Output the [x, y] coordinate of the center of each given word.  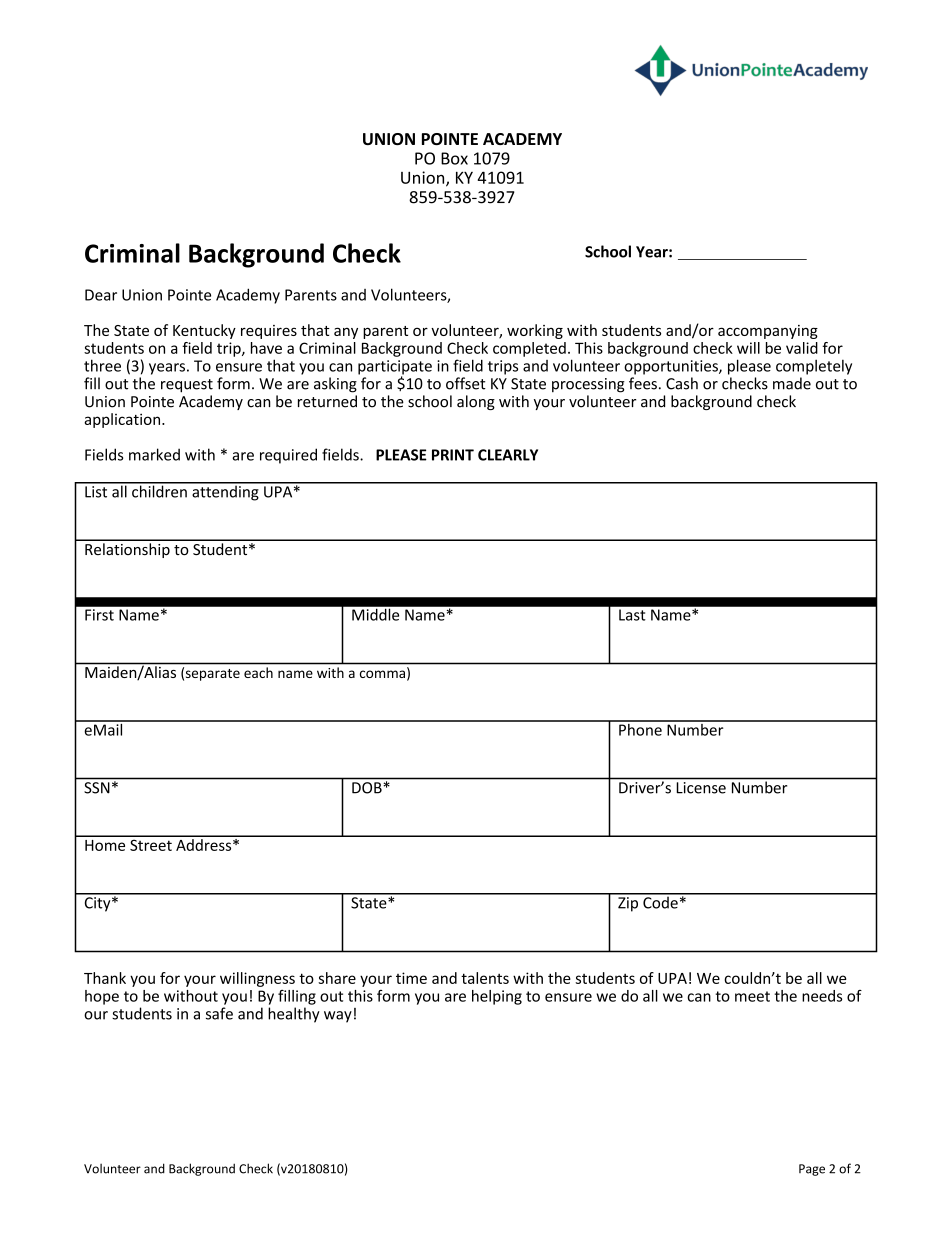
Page [812, 1170]
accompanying [768, 332]
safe [219, 1013]
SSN [97, 788]
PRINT [453, 455]
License [701, 788]
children [159, 490]
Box [454, 158]
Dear [101, 295]
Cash [682, 383]
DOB [367, 788]
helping [497, 997]
